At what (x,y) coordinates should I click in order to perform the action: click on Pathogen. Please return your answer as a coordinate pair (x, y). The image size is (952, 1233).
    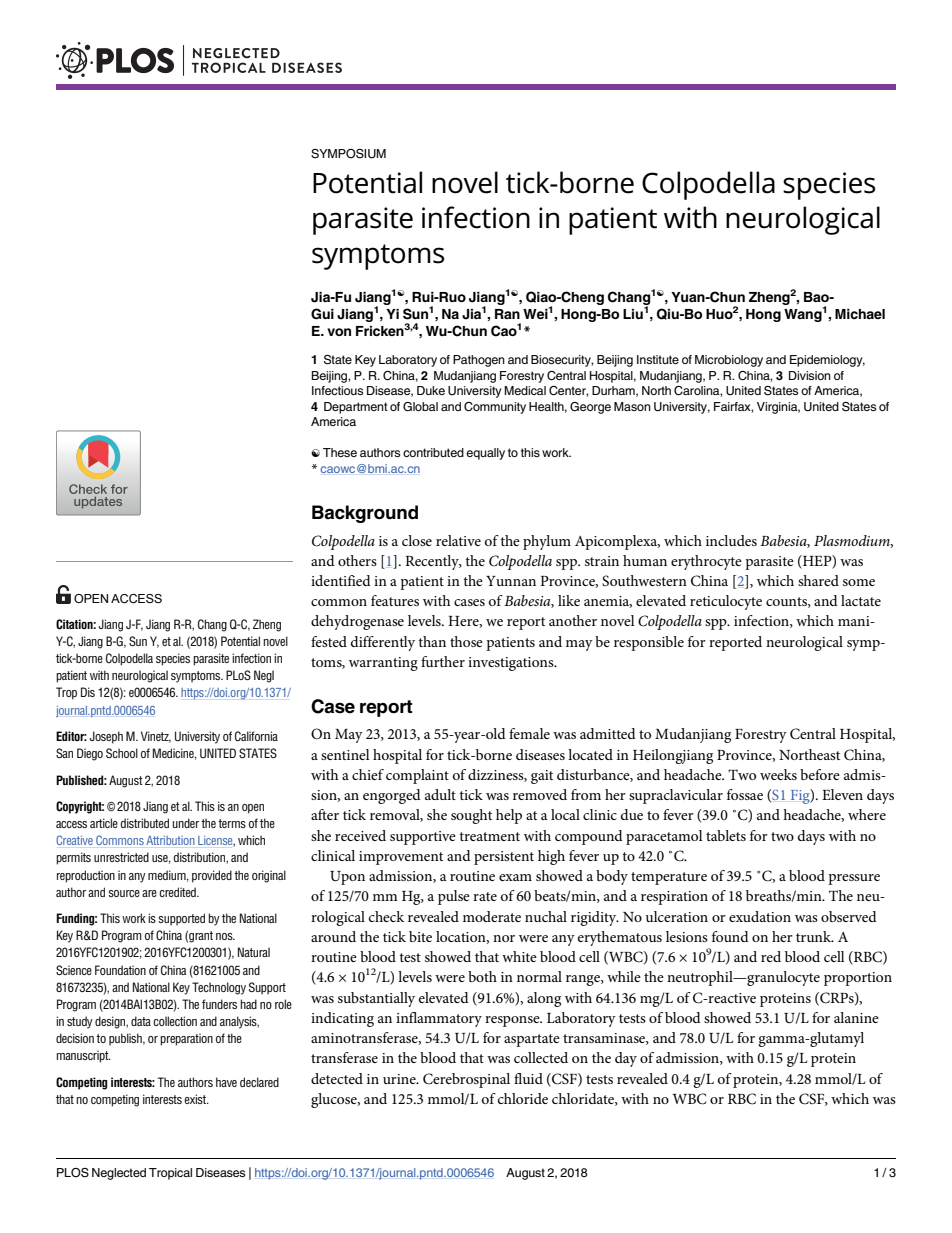
    Looking at the image, I should click on (479, 361).
